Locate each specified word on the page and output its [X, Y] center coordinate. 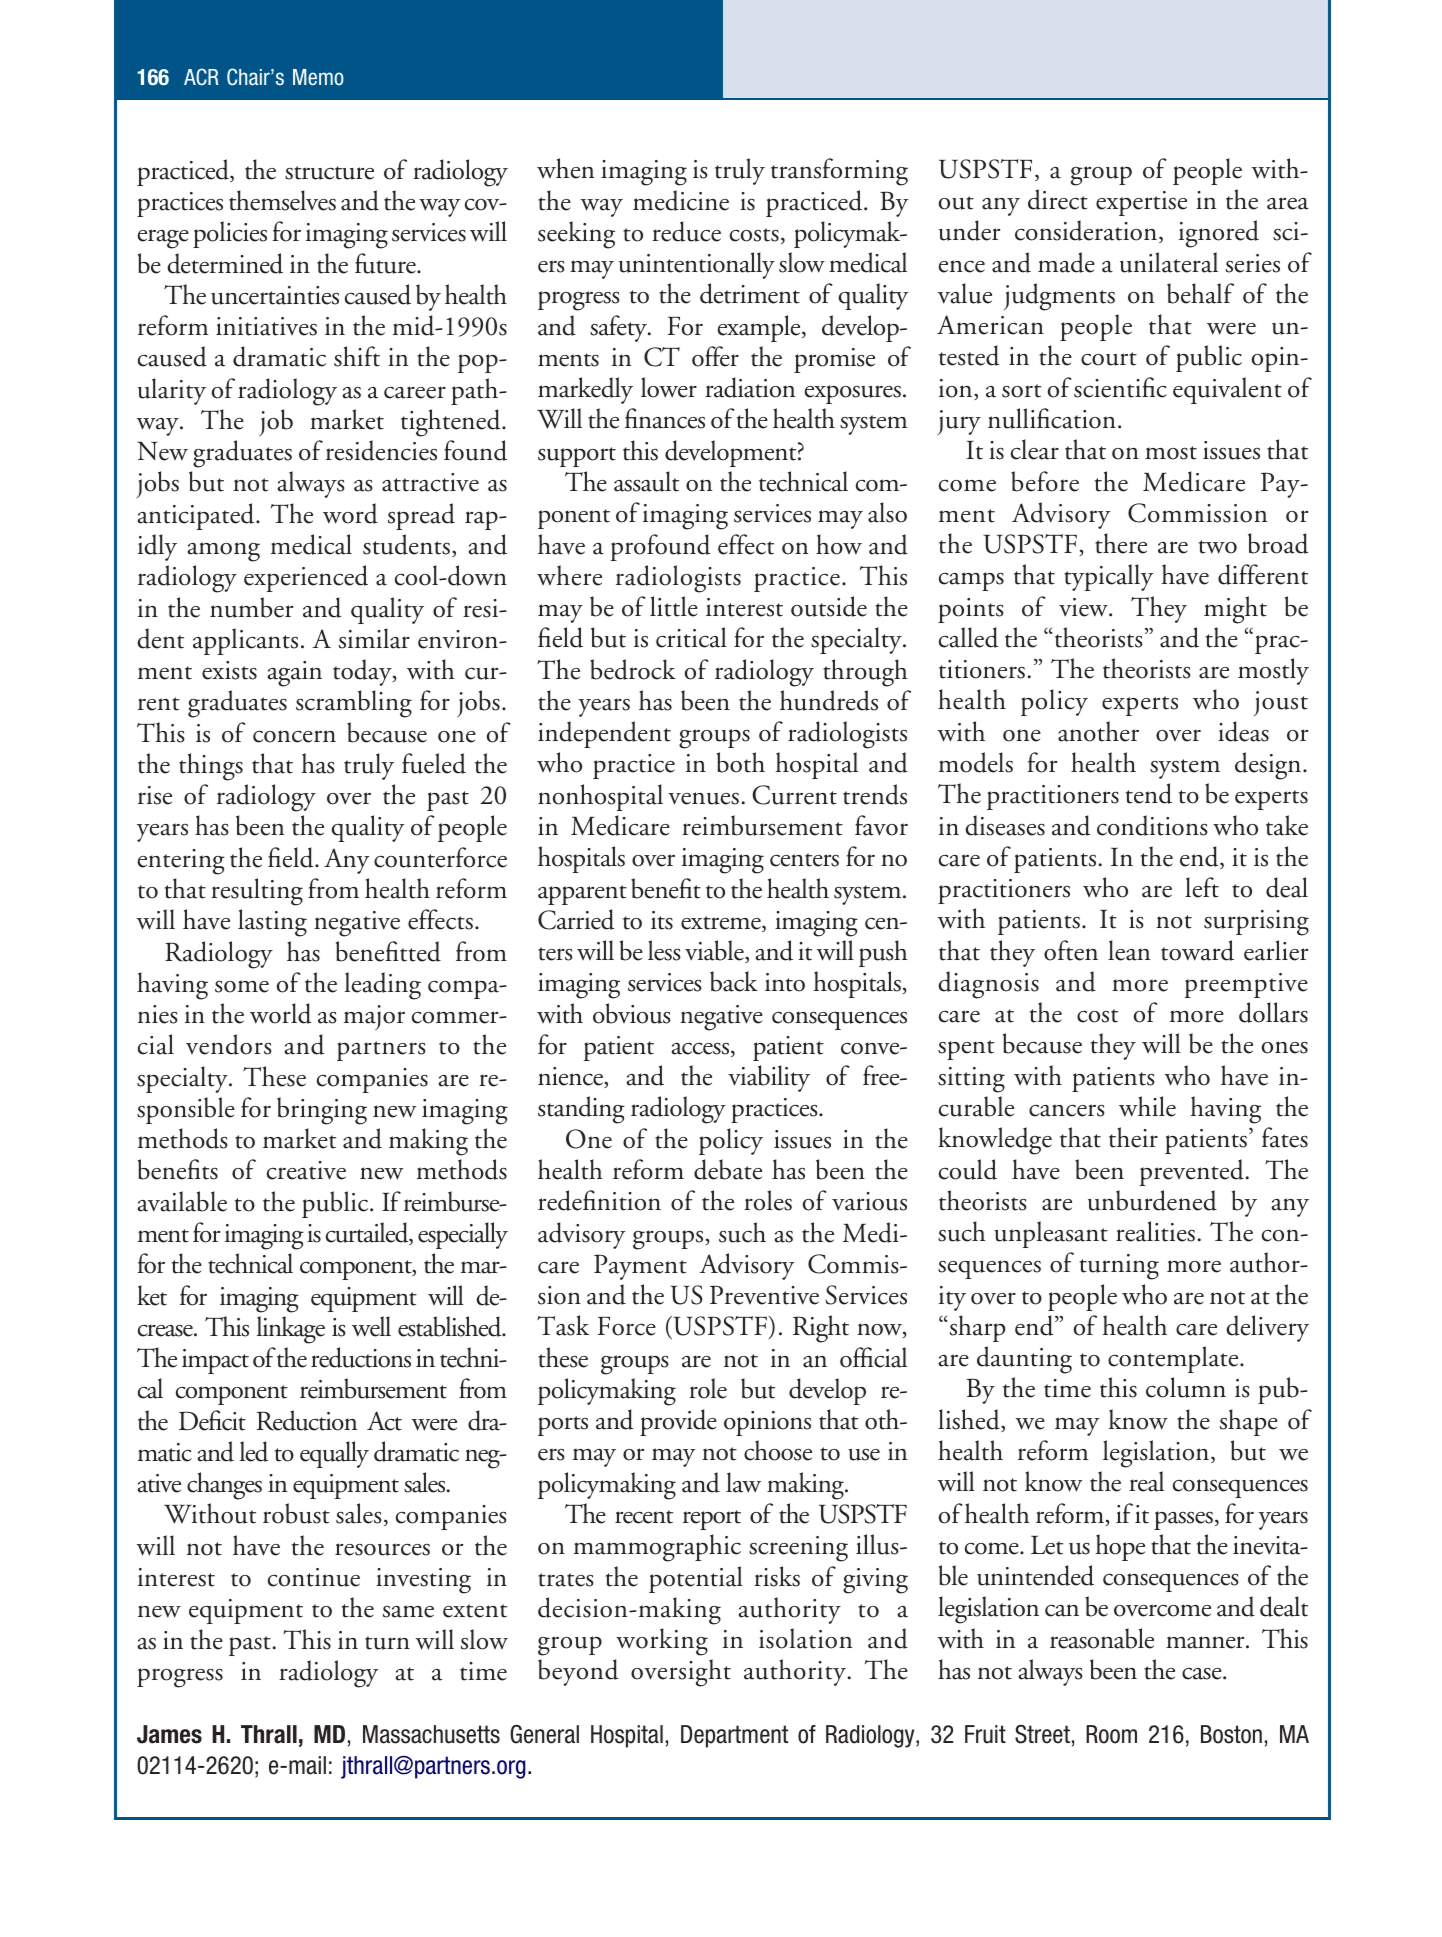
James [169, 1734]
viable [715, 951]
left [1202, 887]
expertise [1141, 203]
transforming [839, 172]
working [662, 1642]
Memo [318, 77]
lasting [272, 923]
